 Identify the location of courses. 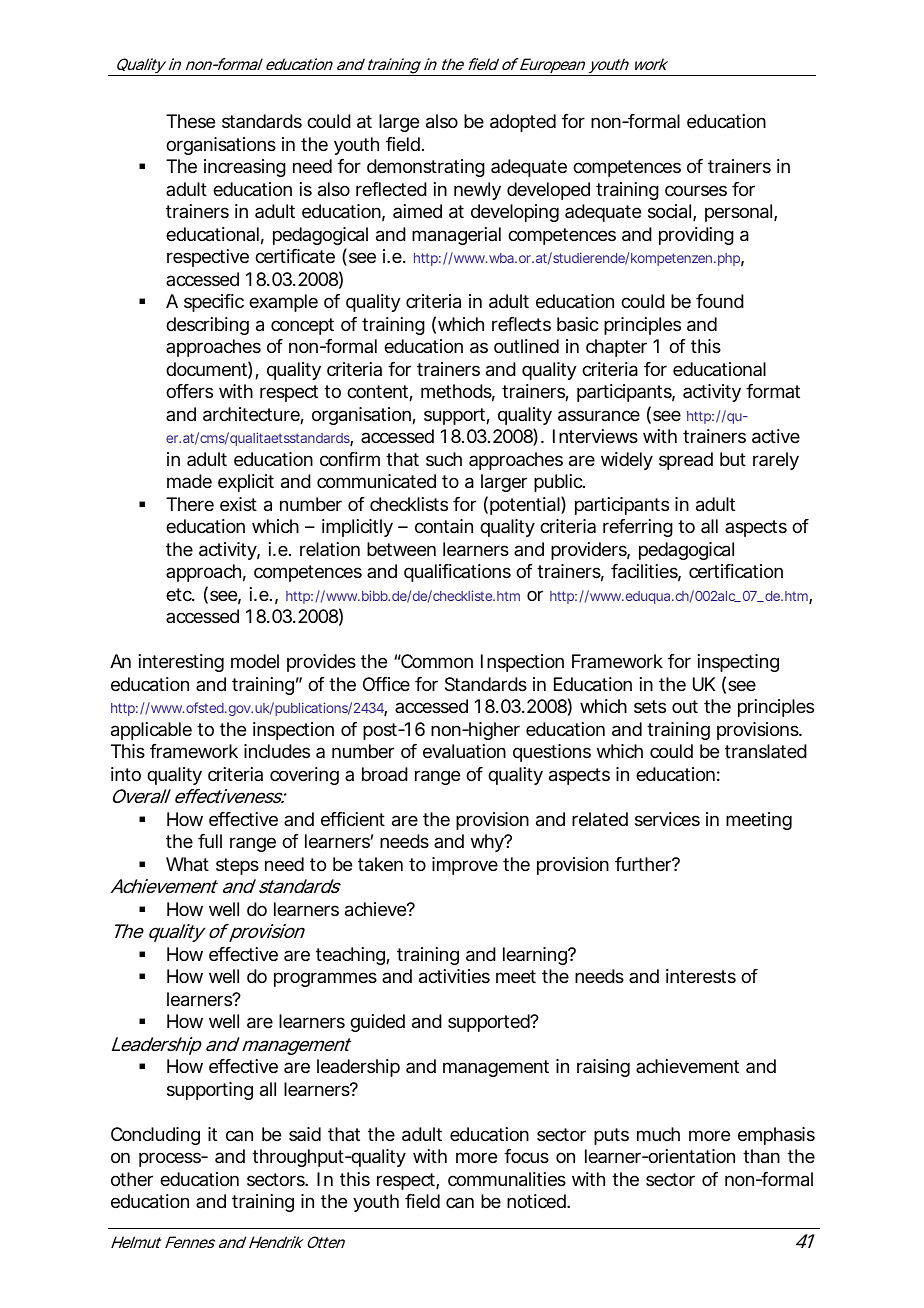
(696, 190).
